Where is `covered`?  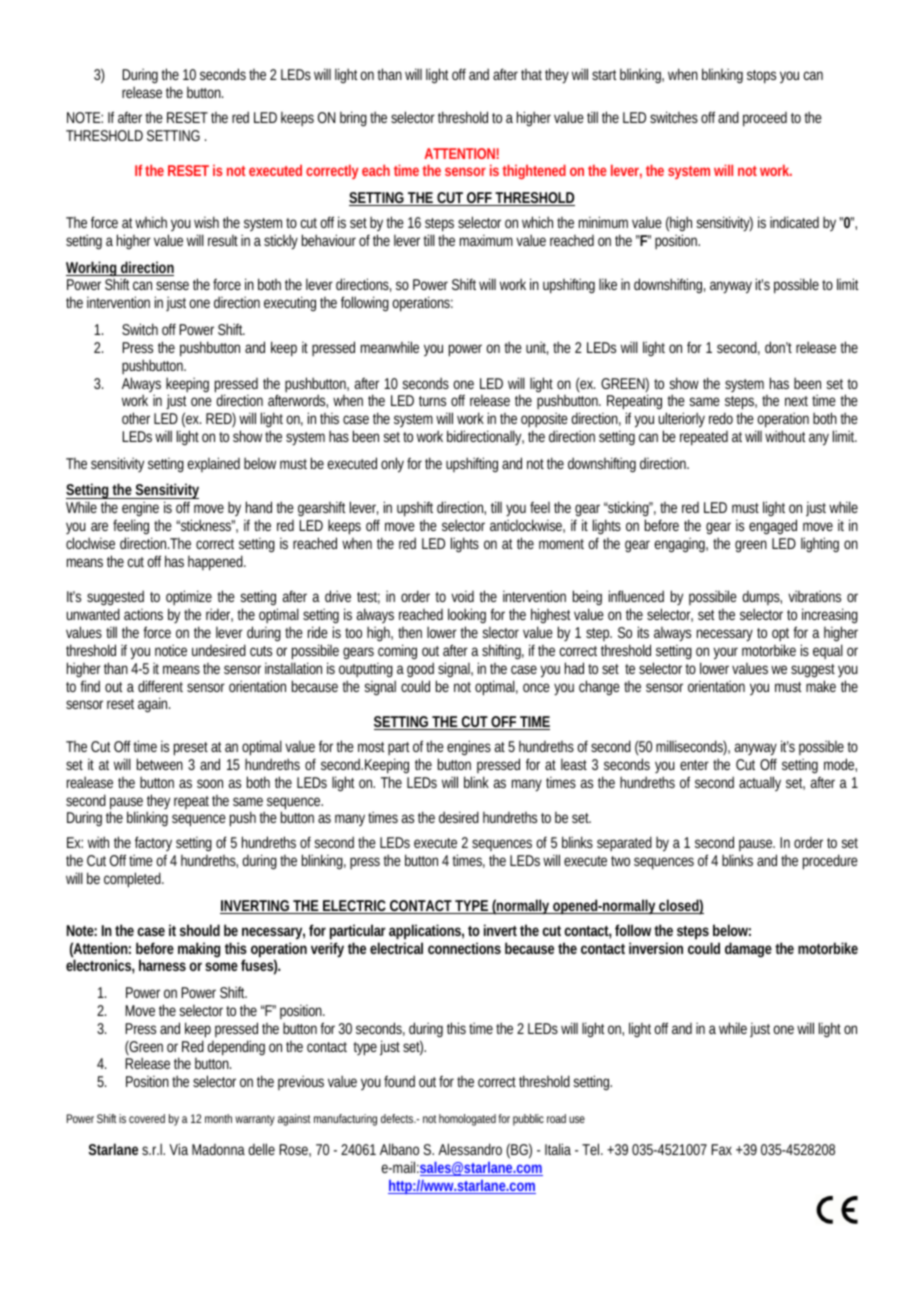
covered is located at coordinates (147, 1118).
